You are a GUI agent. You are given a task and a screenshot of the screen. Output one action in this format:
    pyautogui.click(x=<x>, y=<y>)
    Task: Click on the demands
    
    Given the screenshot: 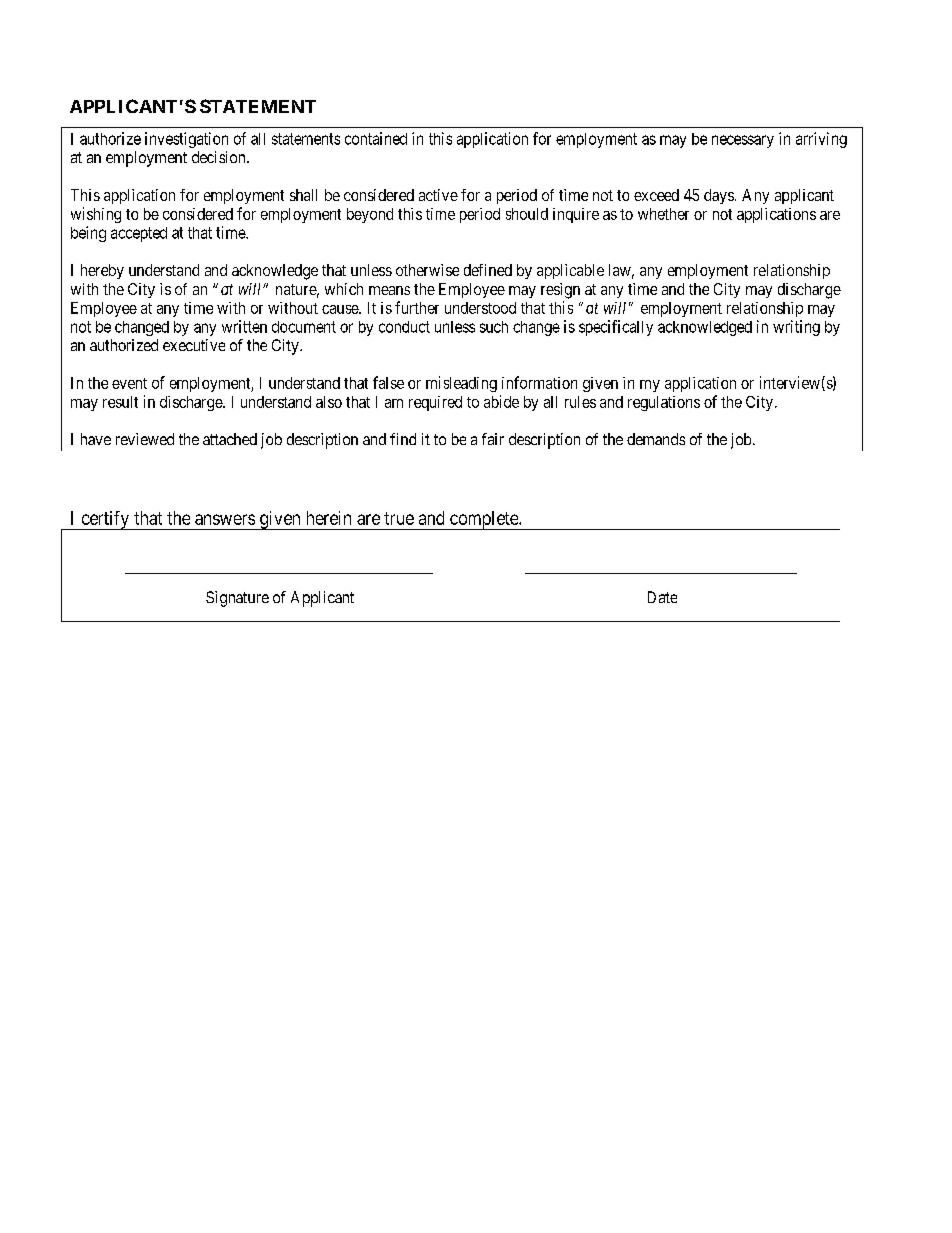 What is the action you would take?
    pyautogui.click(x=656, y=439)
